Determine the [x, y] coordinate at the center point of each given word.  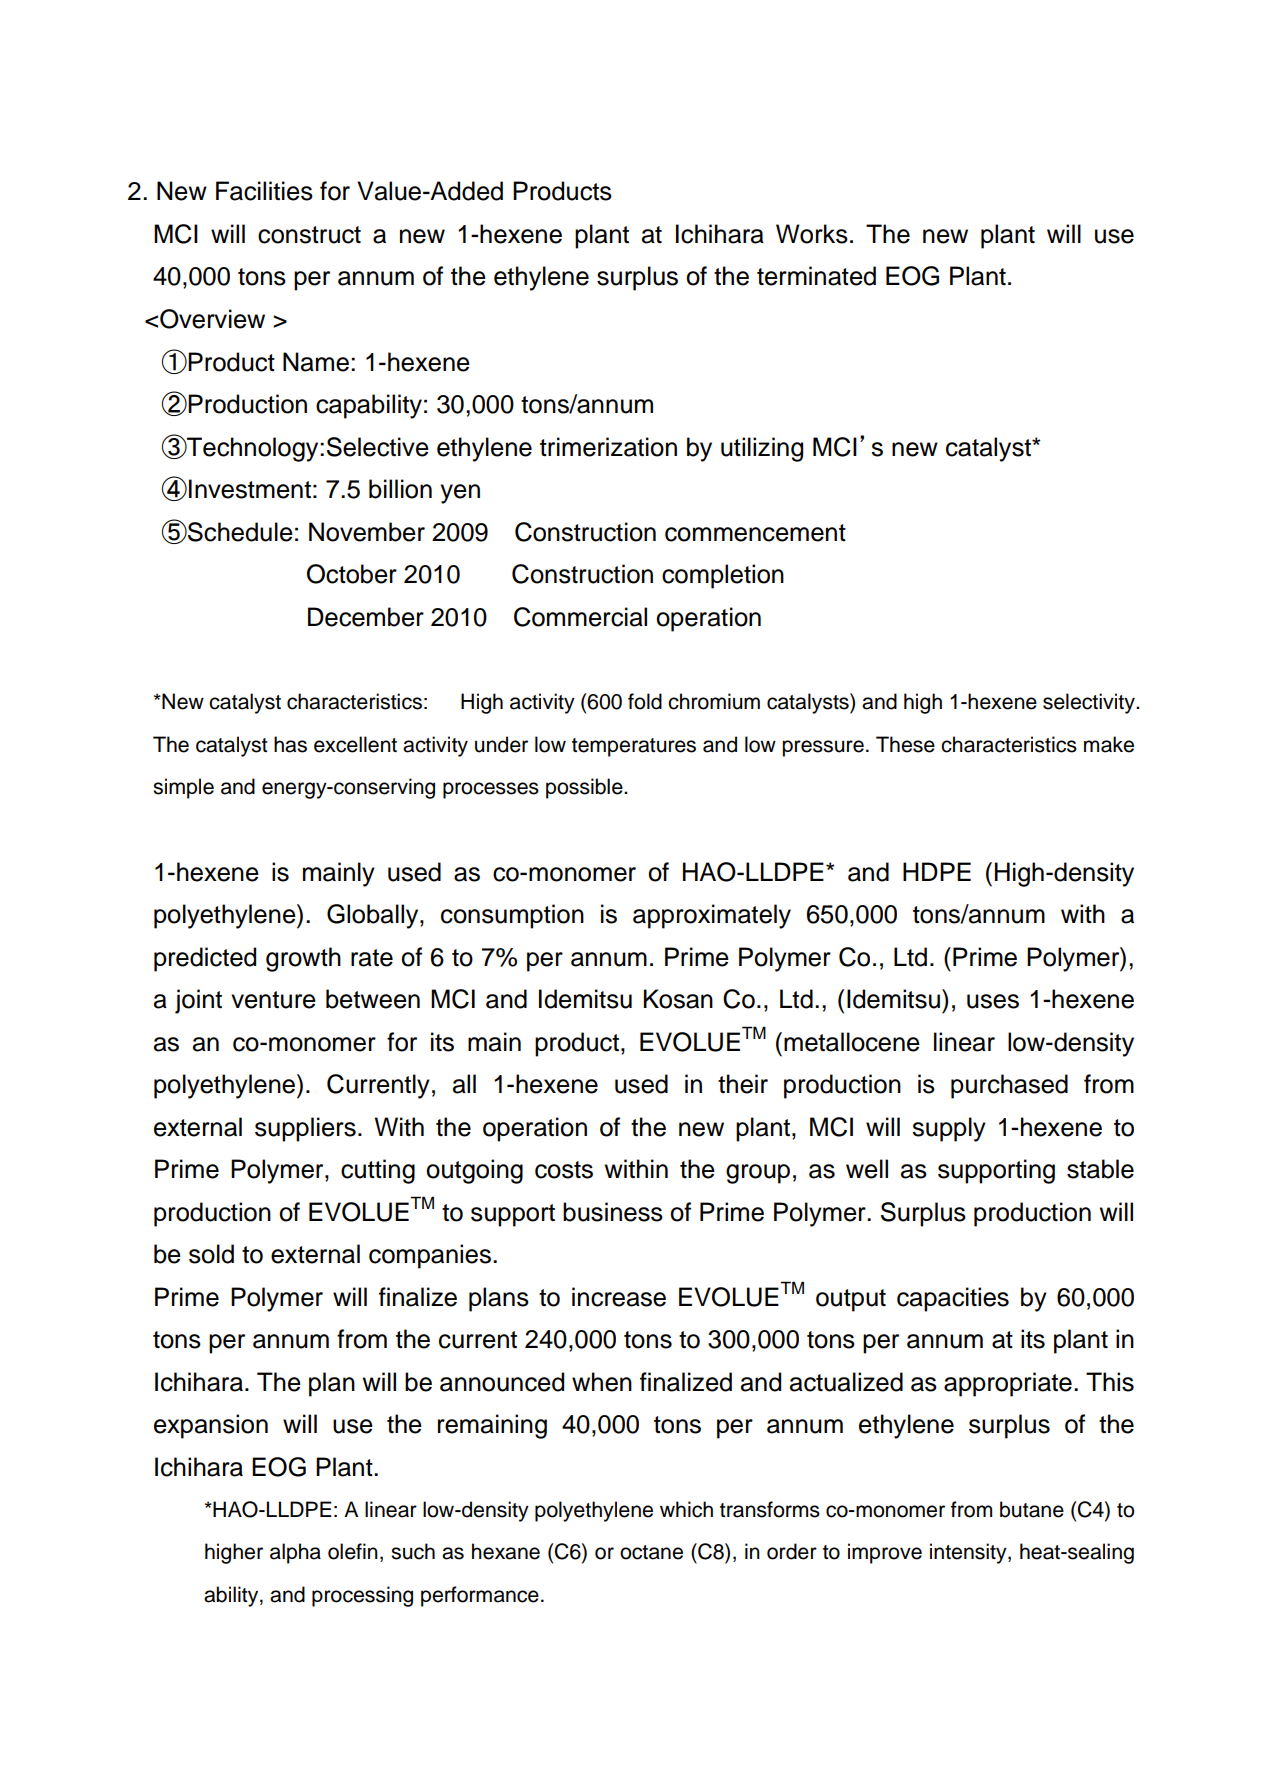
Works [812, 234]
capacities [953, 1299]
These [905, 744]
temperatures [634, 747]
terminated [816, 276]
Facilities [264, 191]
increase [619, 1297]
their [743, 1084]
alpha [295, 1553]
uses [993, 1001]
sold [211, 1254]
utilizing [762, 449]
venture [273, 1000]
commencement [755, 533]
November [367, 532]
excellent [355, 744]
